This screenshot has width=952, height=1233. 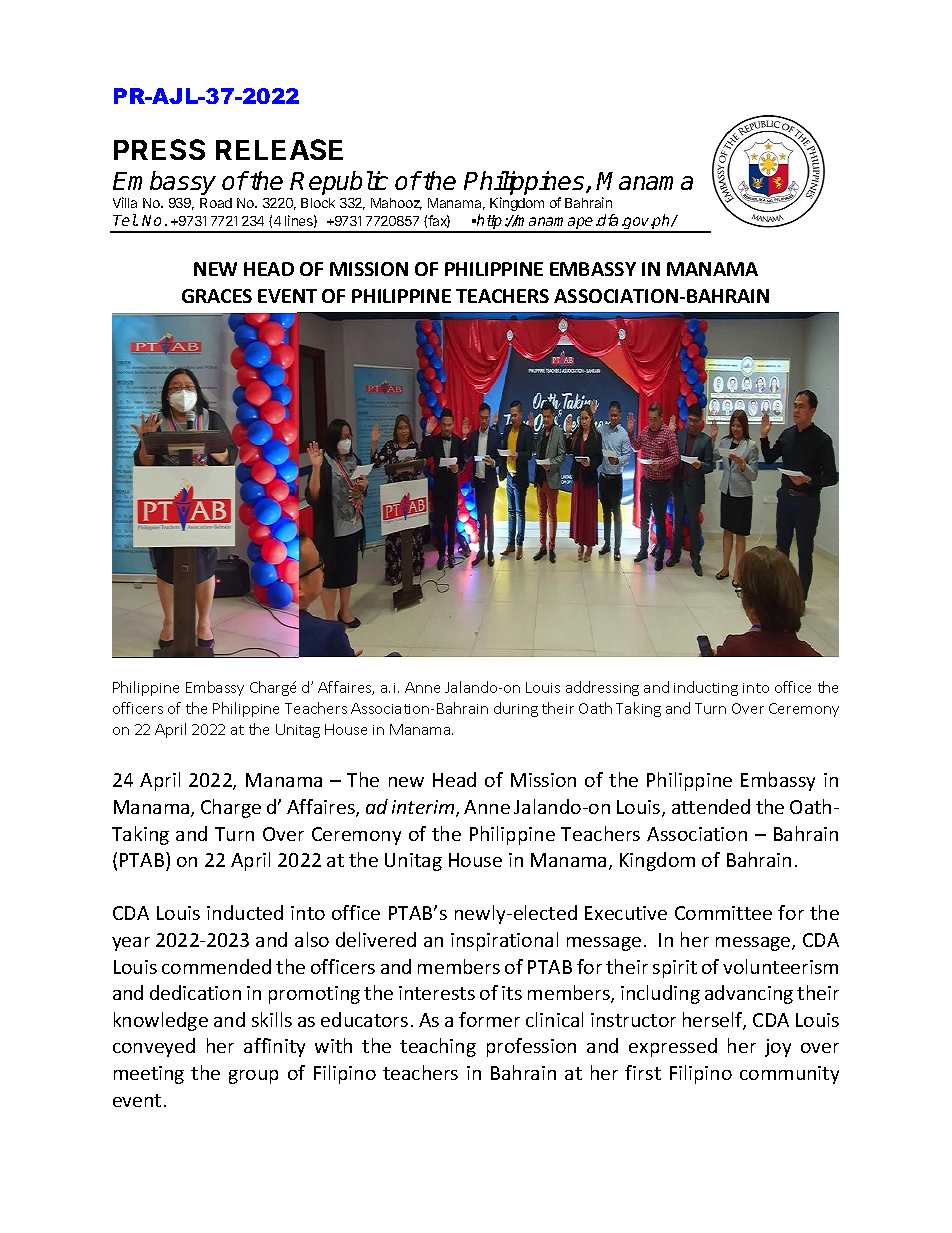 What do you see at coordinates (216, 203) in the screenshot?
I see `Road` at bounding box center [216, 203].
